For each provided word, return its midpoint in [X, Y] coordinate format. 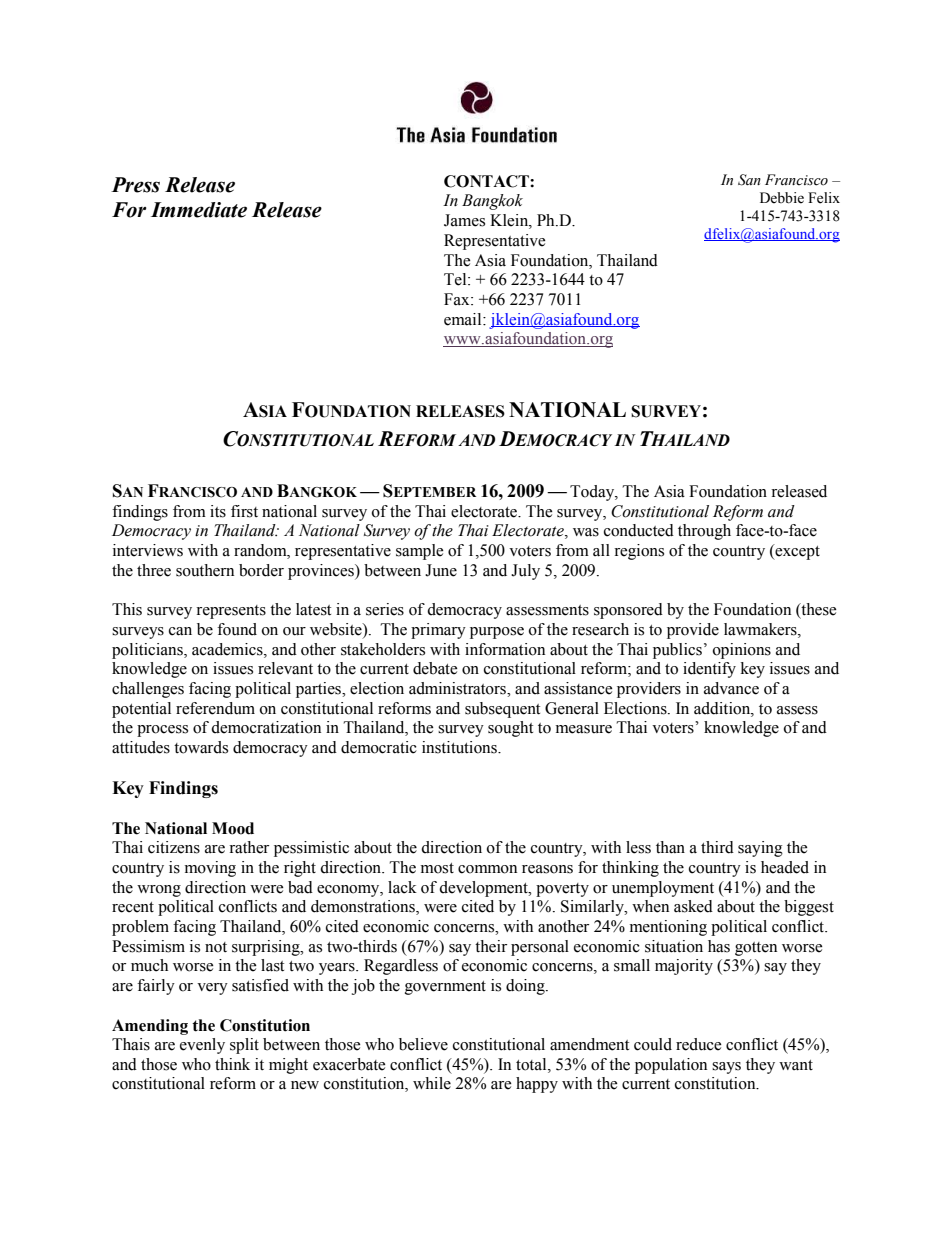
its [218, 511]
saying [760, 849]
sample [420, 552]
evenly [202, 1046]
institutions [460, 747]
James [464, 220]
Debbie [782, 198]
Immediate [199, 210]
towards [201, 747]
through [704, 532]
